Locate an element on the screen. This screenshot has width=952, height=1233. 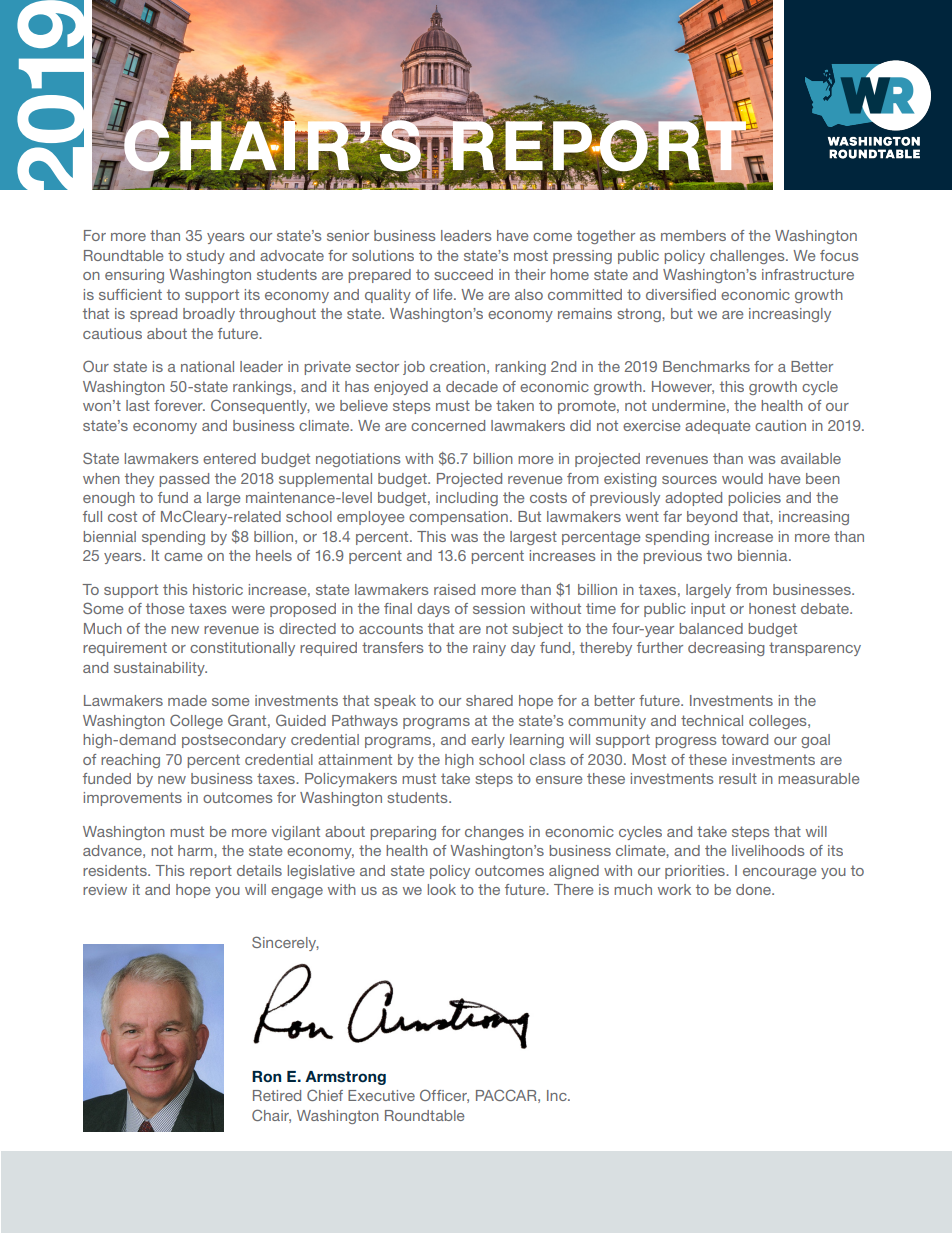
Retired is located at coordinates (277, 1095).
